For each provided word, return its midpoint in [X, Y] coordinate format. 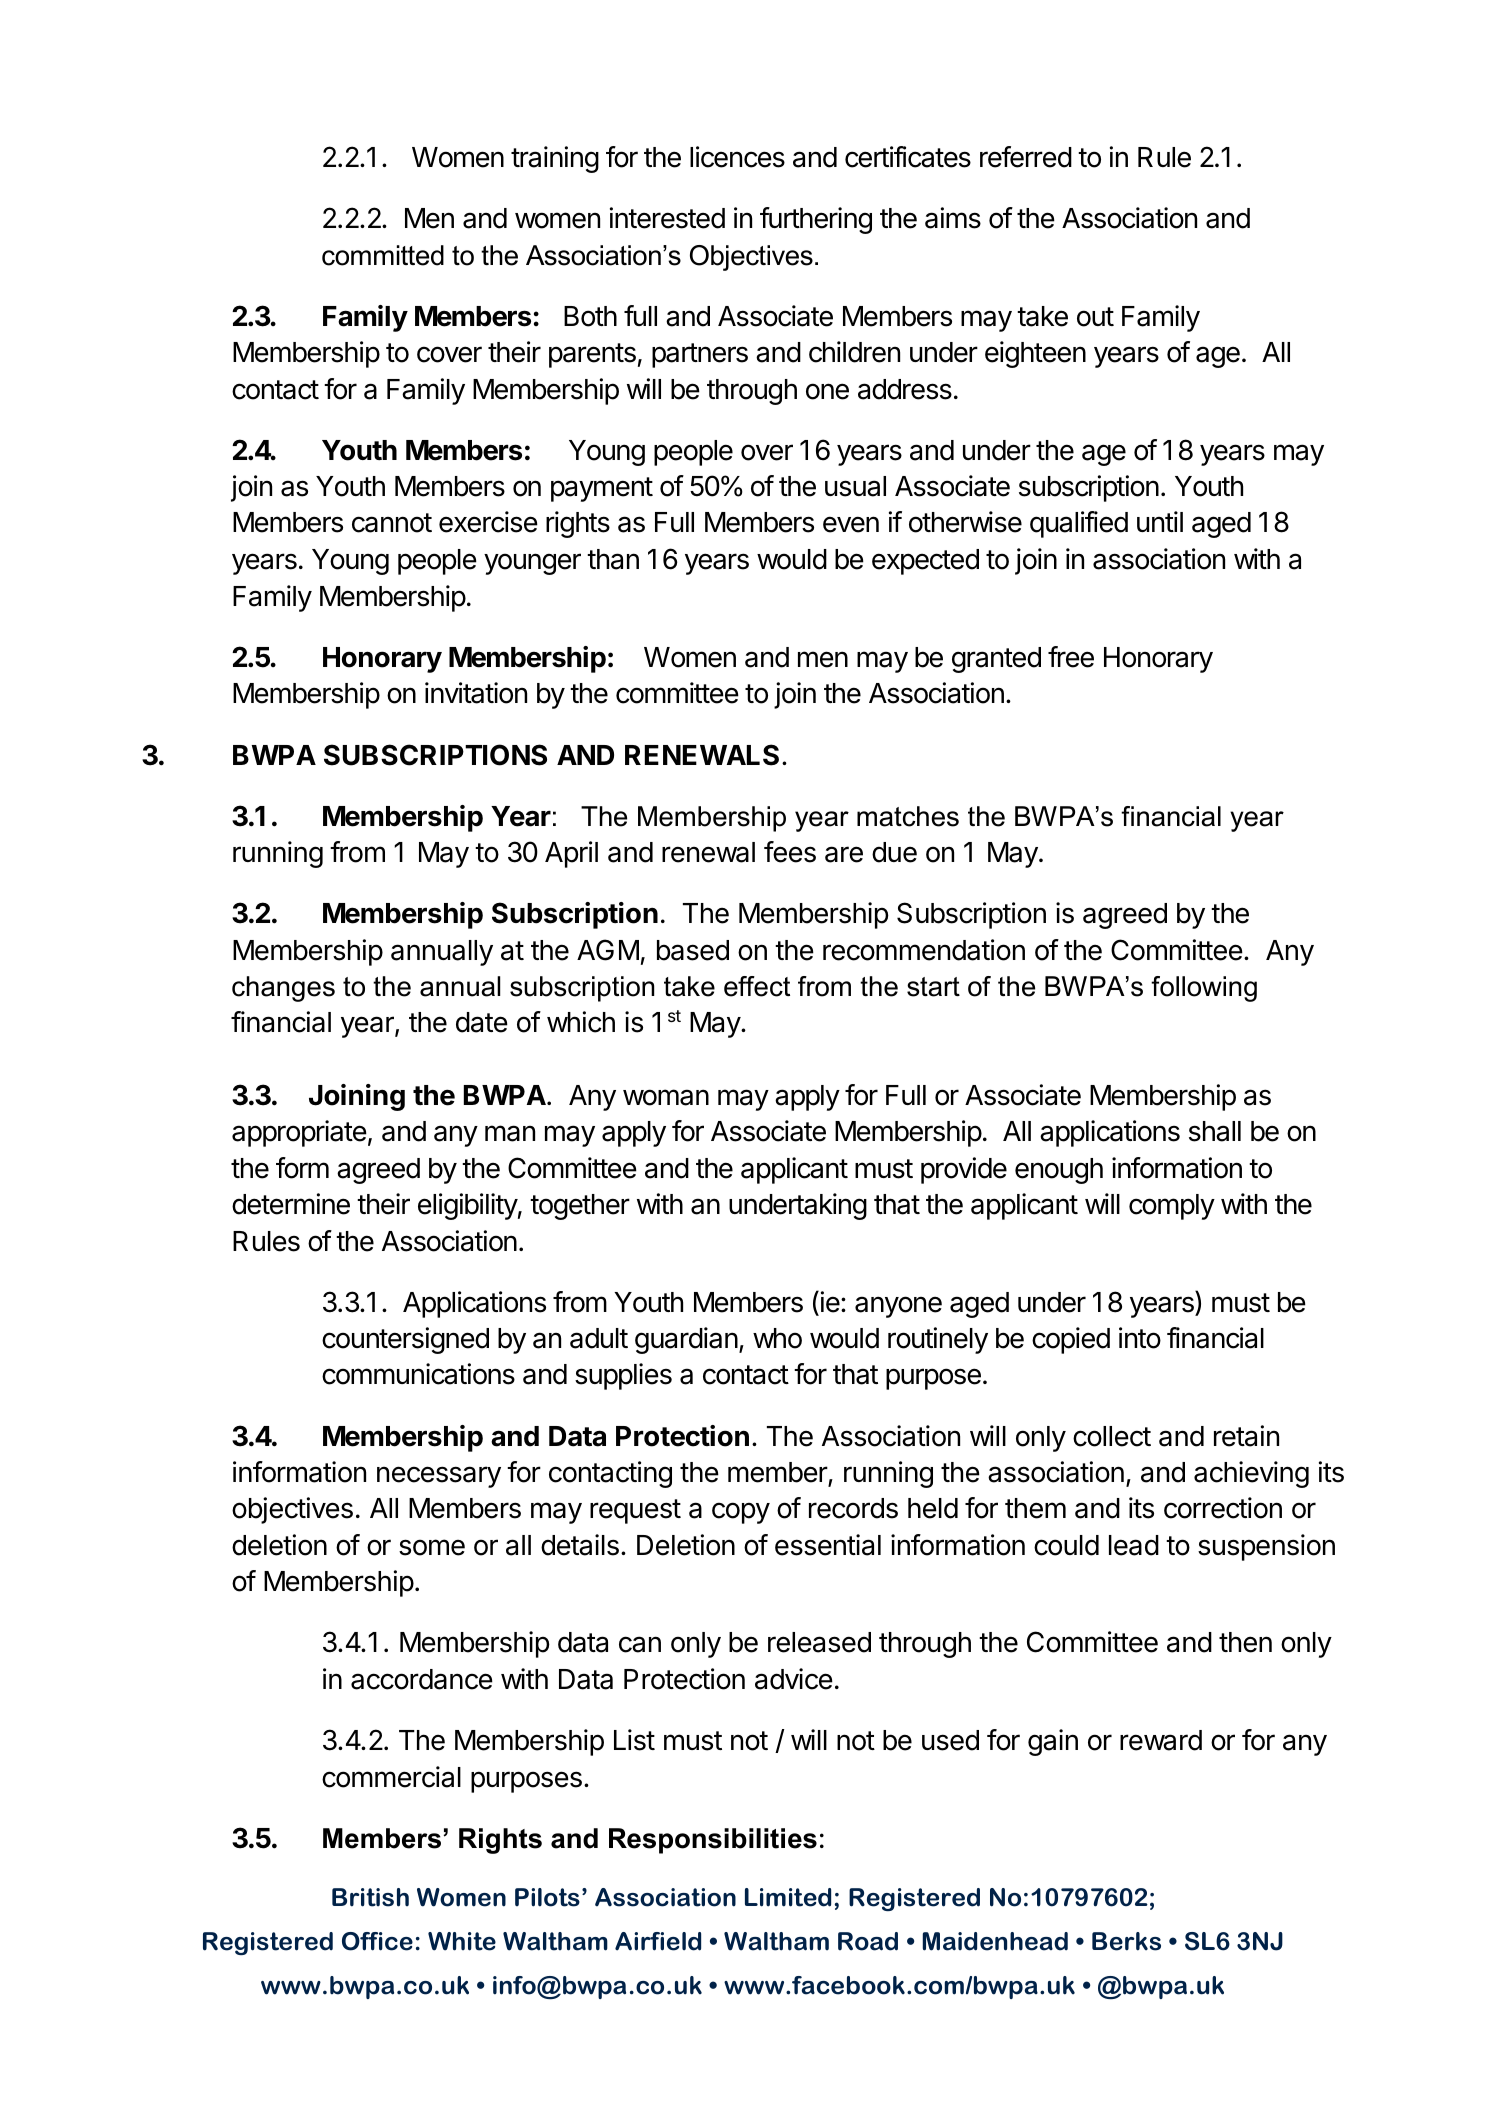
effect [757, 986]
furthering [816, 220]
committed [383, 255]
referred [1026, 157]
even [851, 524]
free [1071, 657]
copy [741, 1513]
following [1204, 989]
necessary [439, 1477]
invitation [476, 693]
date [482, 1022]
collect [1112, 1436]
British [370, 1897]
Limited [788, 1897]
